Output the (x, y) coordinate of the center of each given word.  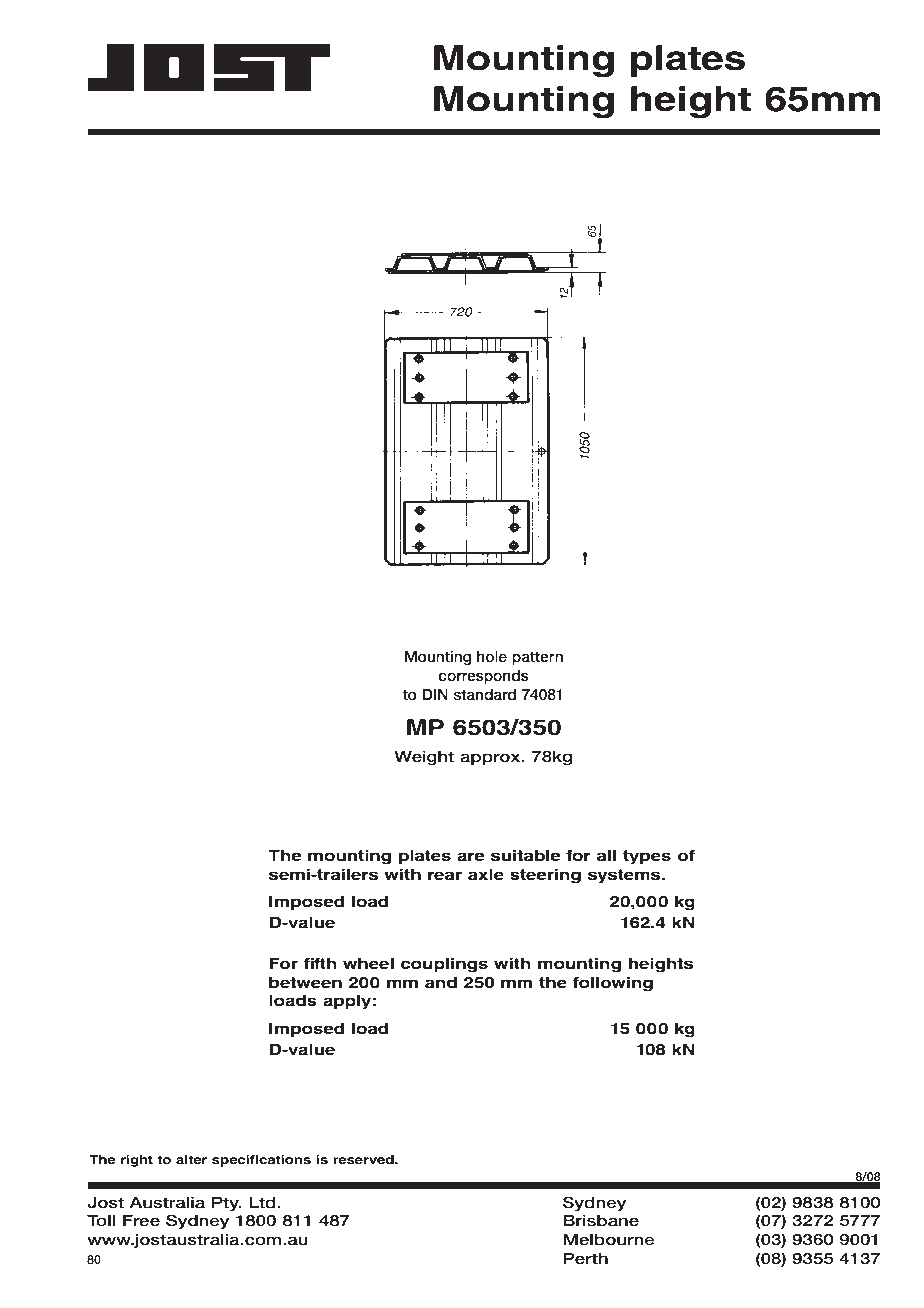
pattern (537, 658)
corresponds (484, 677)
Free (141, 1220)
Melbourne (609, 1240)
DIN (435, 694)
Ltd (263, 1202)
